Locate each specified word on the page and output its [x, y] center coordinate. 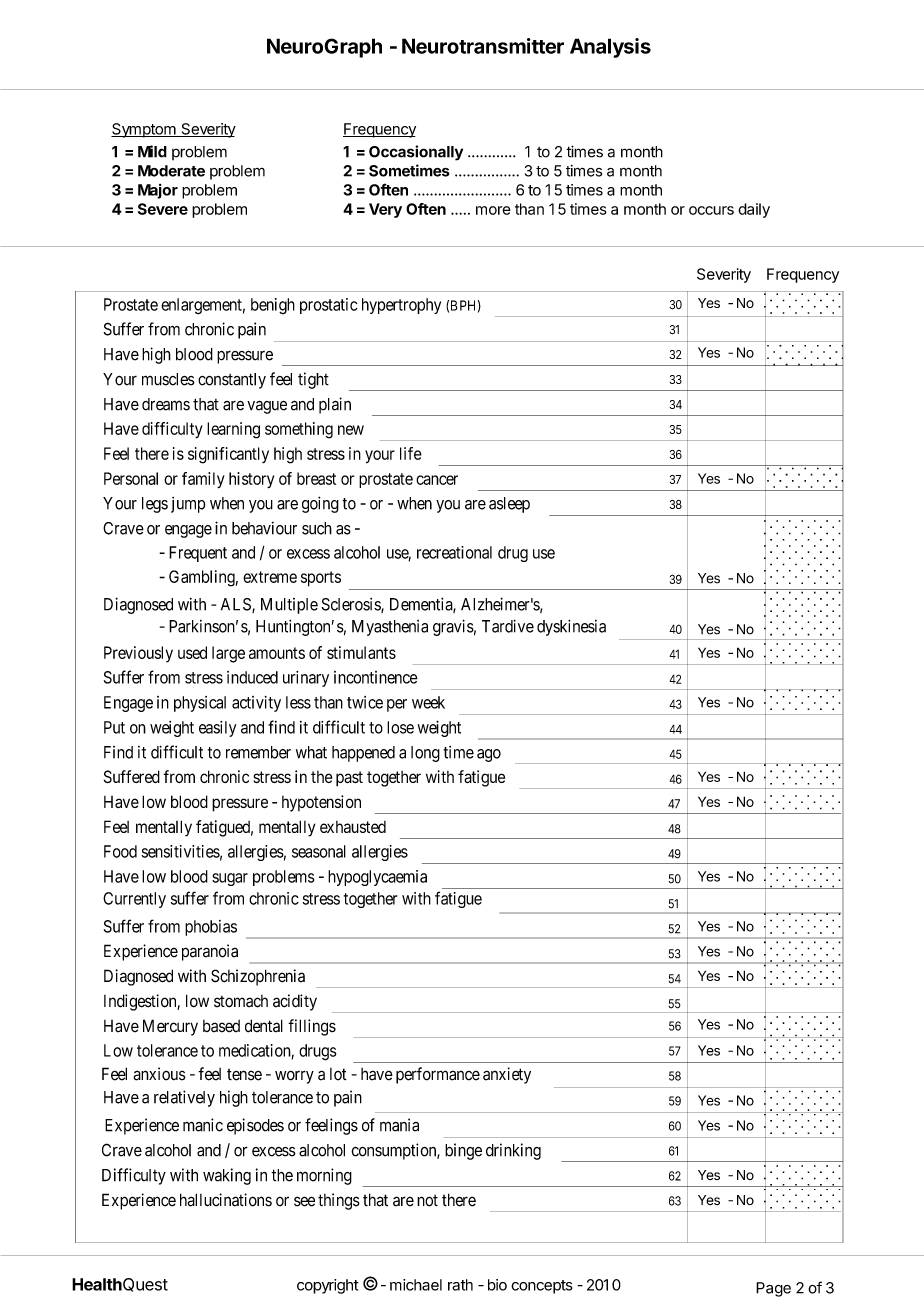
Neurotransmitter [483, 46]
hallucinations [226, 1200]
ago [489, 755]
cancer [437, 480]
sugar [230, 879]
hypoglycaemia [377, 878]
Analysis [610, 48]
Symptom [144, 130]
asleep [509, 505]
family [203, 480]
